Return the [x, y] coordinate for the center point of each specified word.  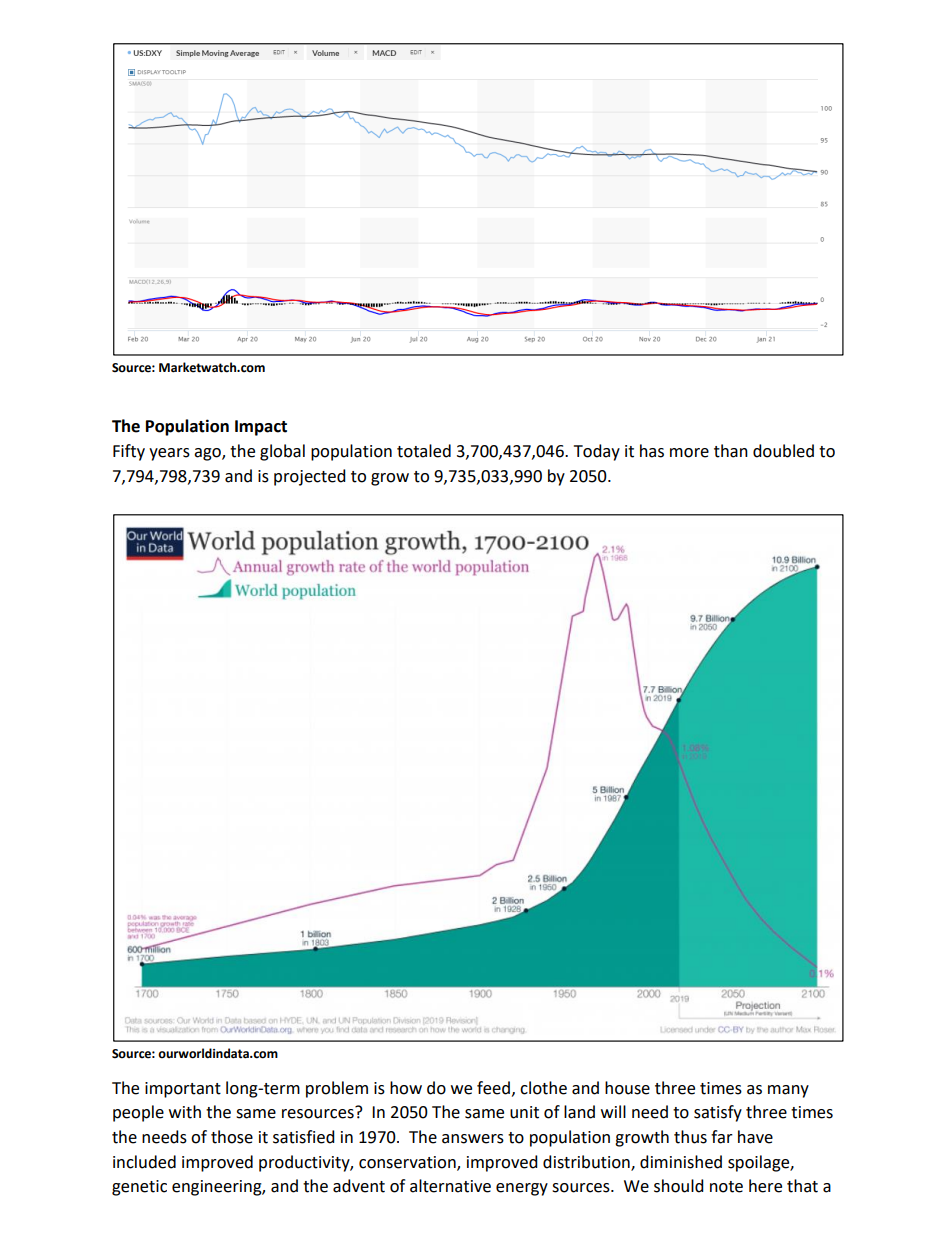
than [731, 451]
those [232, 1137]
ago [208, 454]
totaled [424, 451]
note [726, 1187]
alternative [450, 1186]
